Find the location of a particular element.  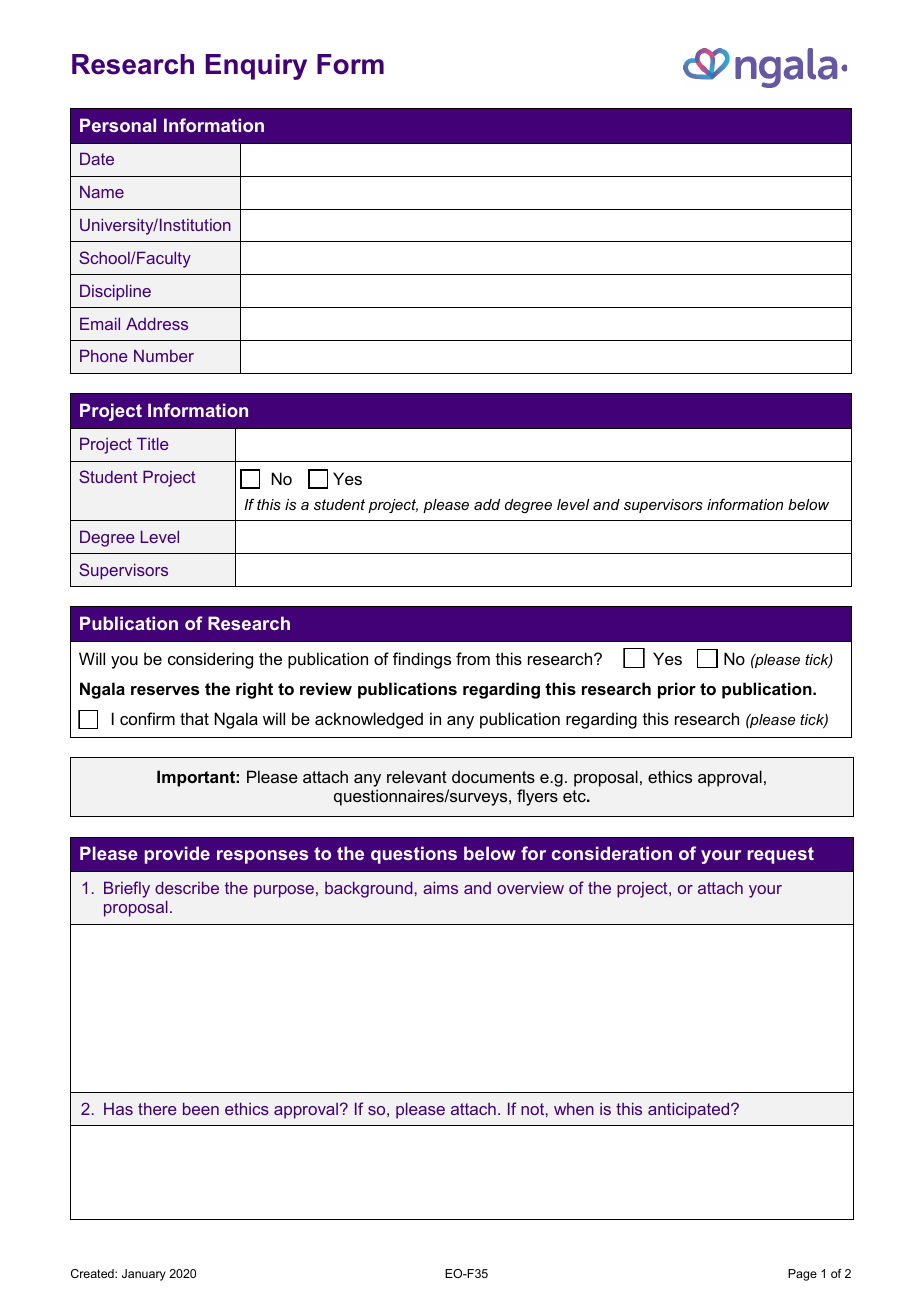

findings is located at coordinates (422, 660).
